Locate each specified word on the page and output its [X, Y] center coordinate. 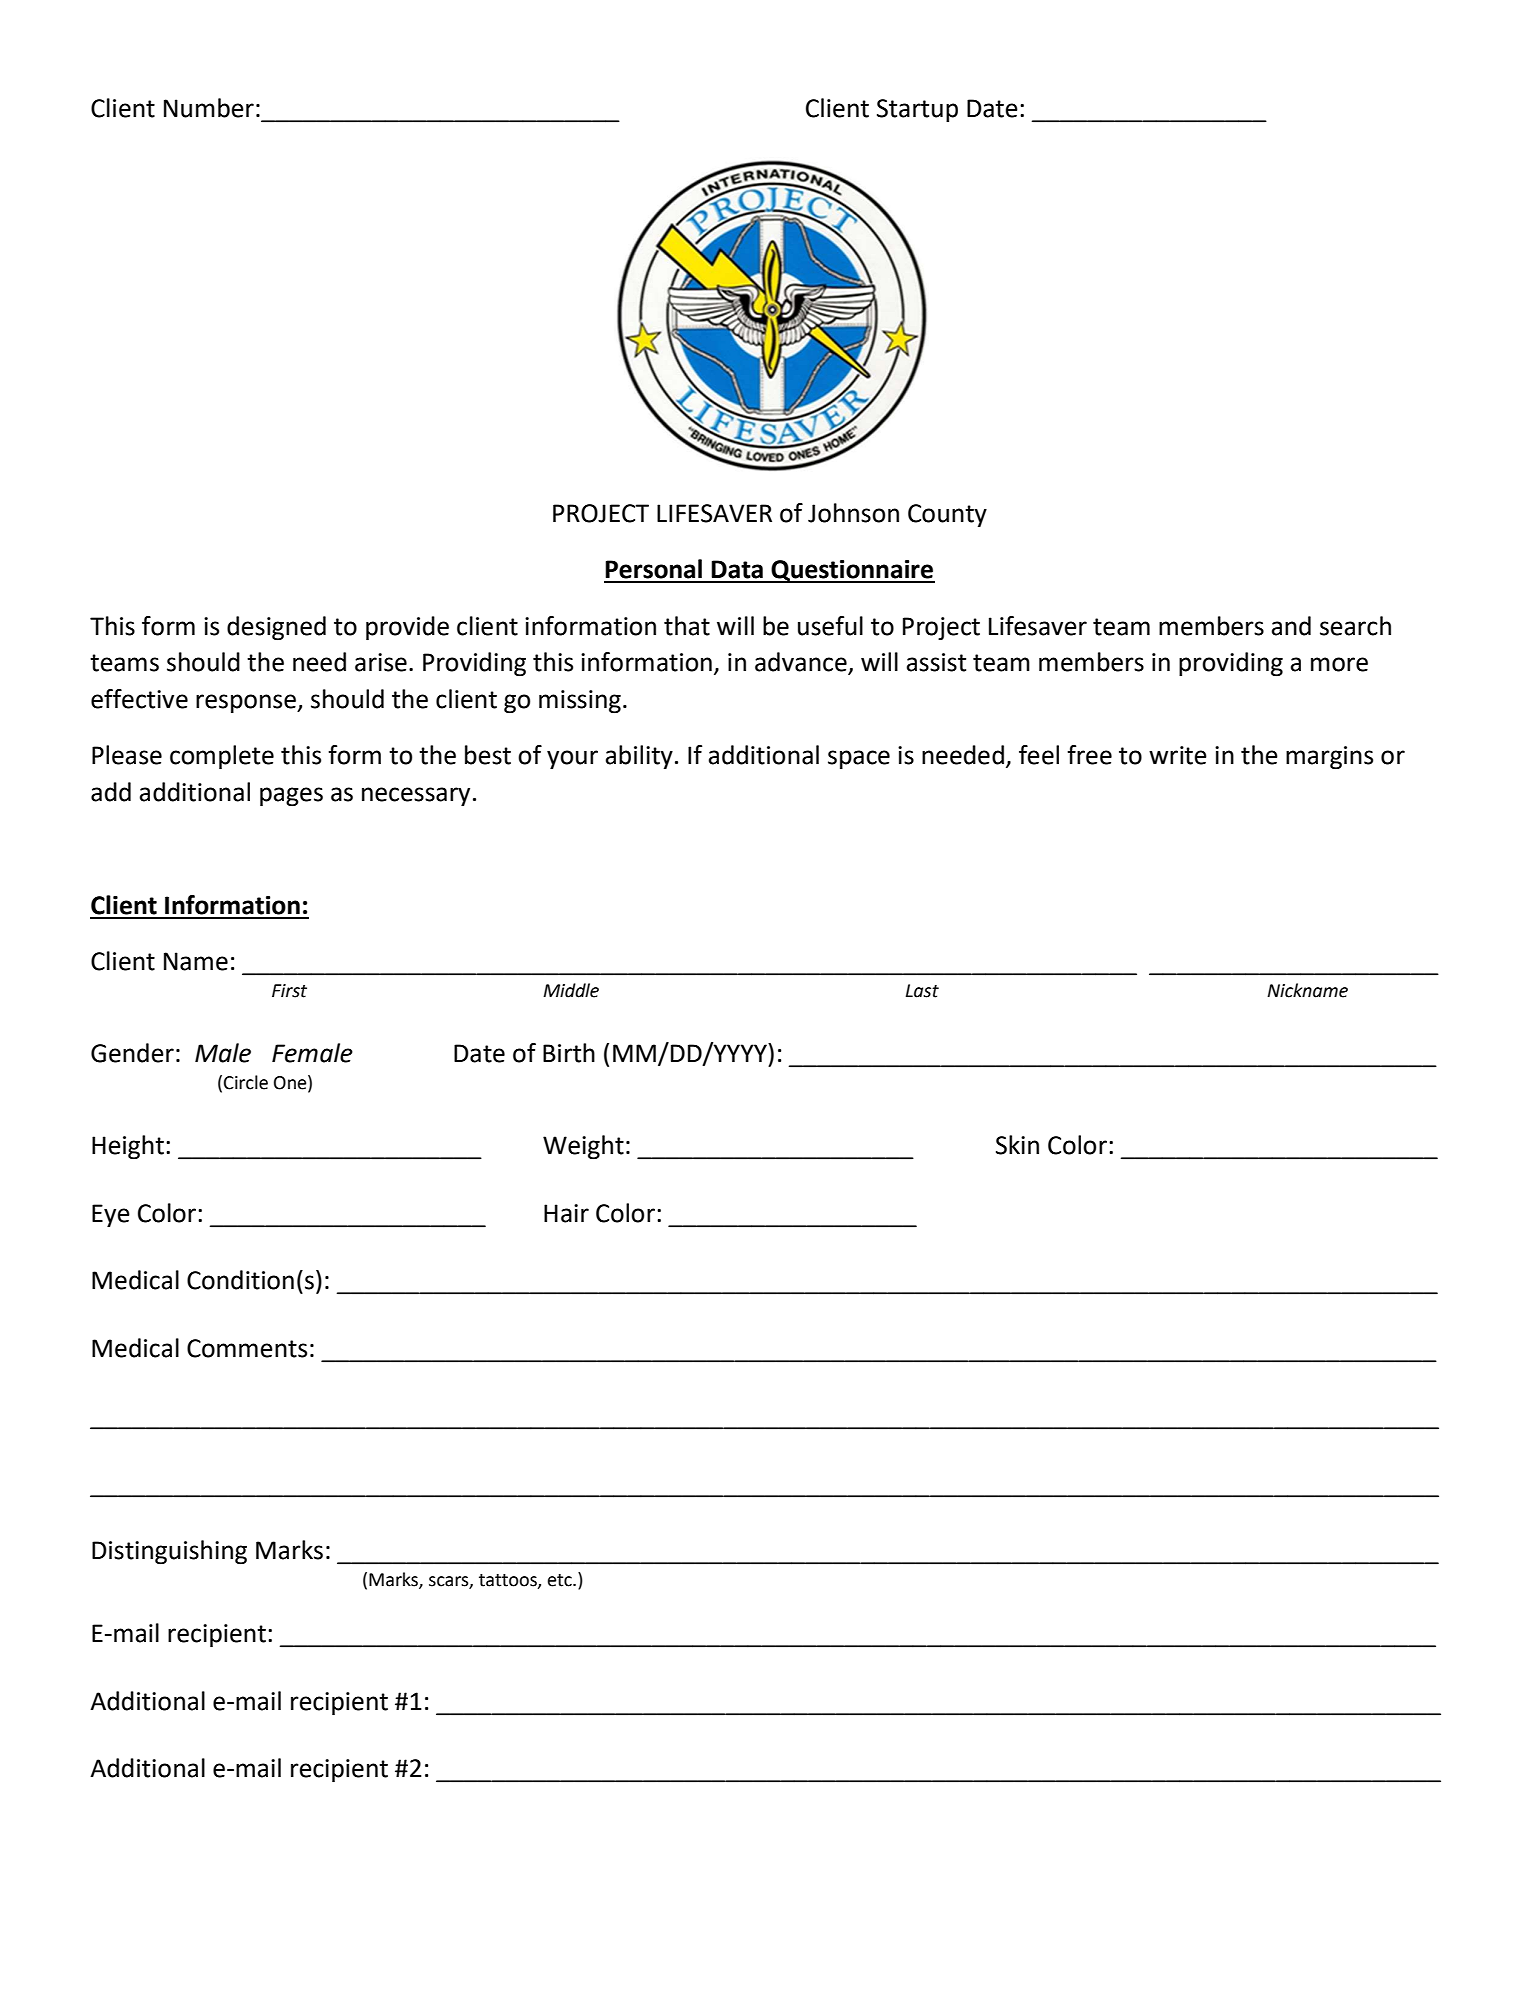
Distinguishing [169, 1552]
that [687, 626]
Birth [569, 1053]
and [1291, 626]
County [947, 515]
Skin [1017, 1145]
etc [561, 1580]
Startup [917, 110]
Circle [246, 1082]
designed [276, 628]
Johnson [853, 513]
